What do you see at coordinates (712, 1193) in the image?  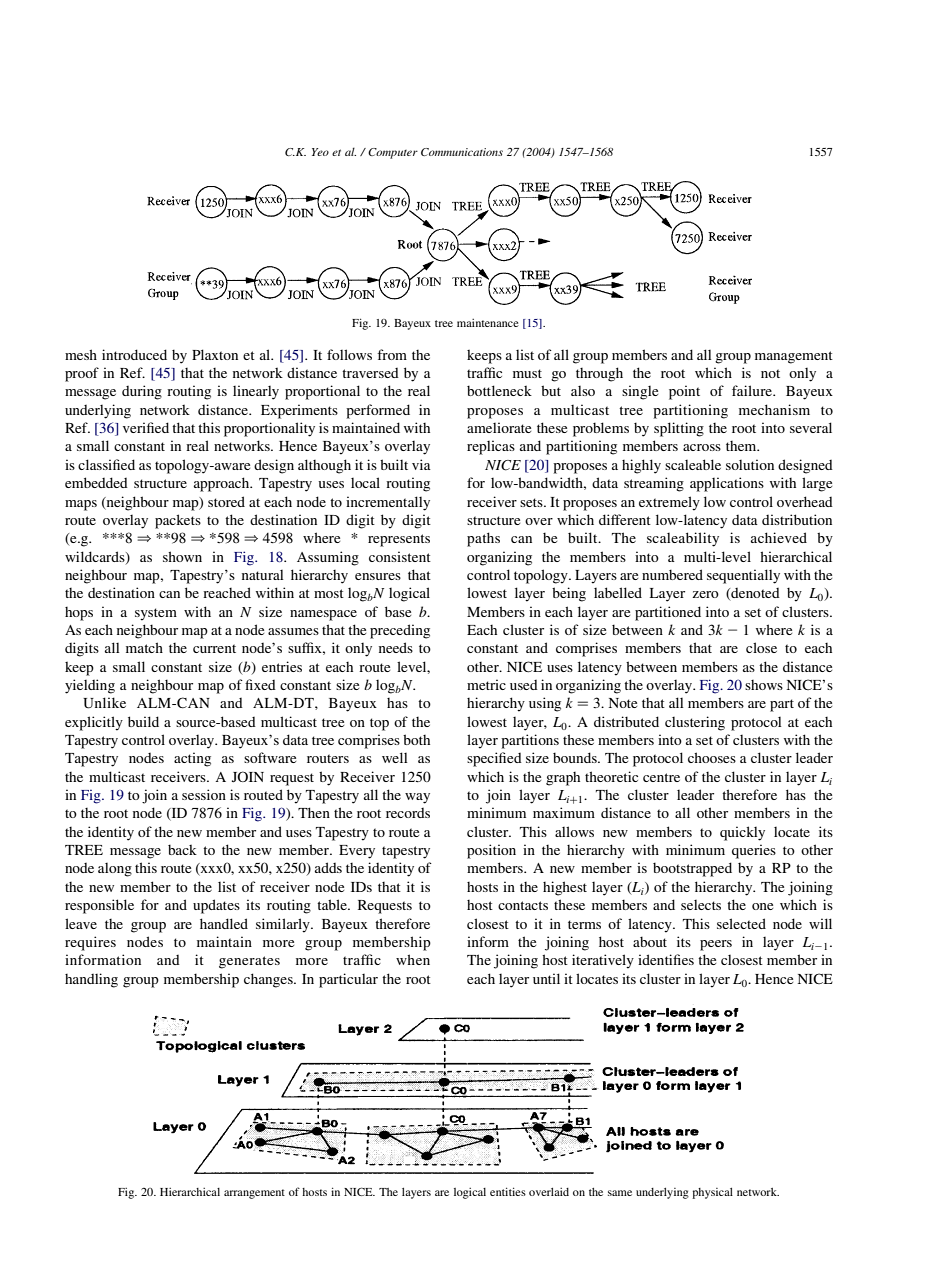 I see `physical` at bounding box center [712, 1193].
